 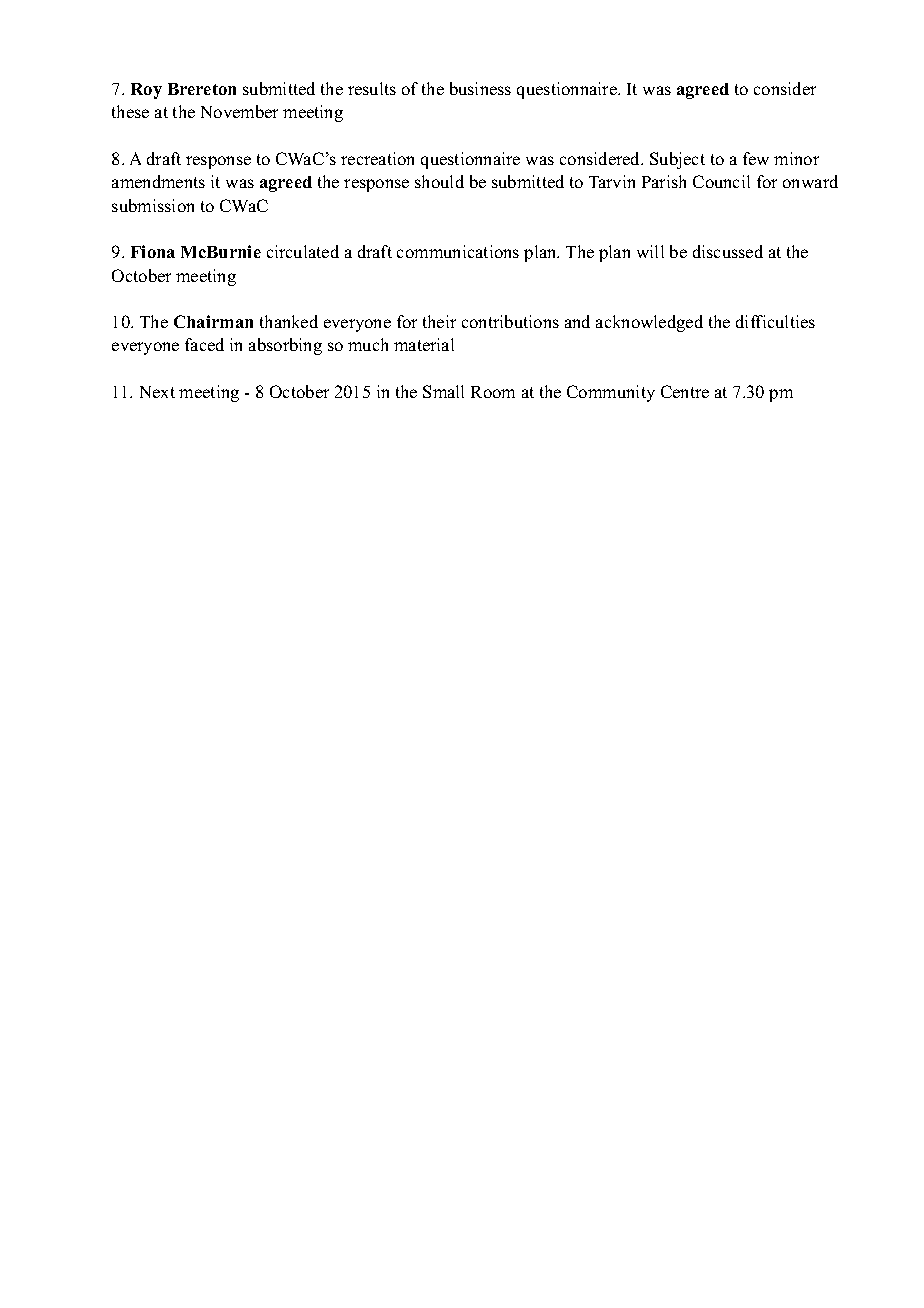 What do you see at coordinates (728, 251) in the image?
I see `discussed` at bounding box center [728, 251].
